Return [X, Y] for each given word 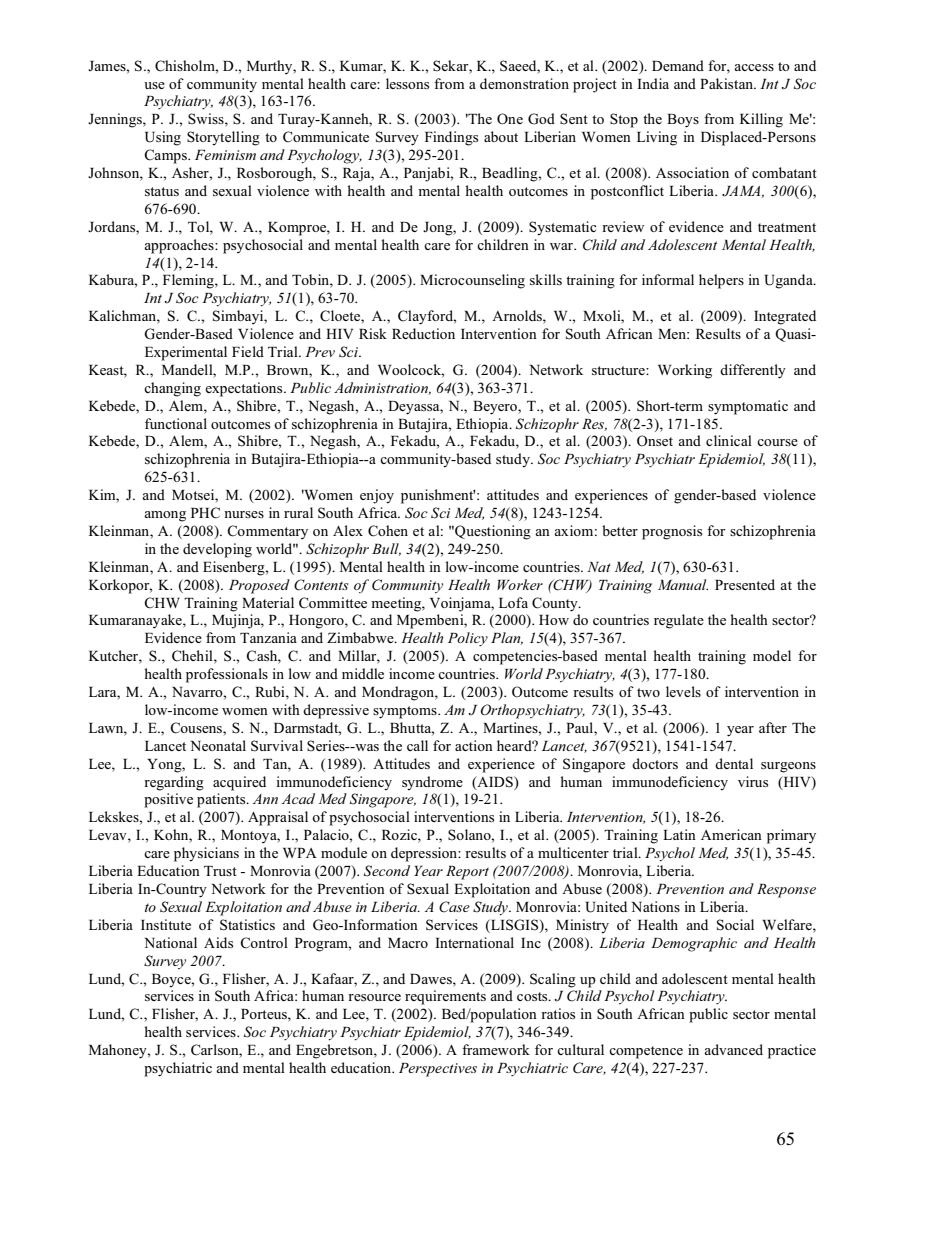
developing [217, 550]
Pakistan [727, 83]
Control [264, 943]
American [731, 834]
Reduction [423, 333]
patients [222, 800]
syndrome [432, 783]
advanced [733, 1049]
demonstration [524, 83]
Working [685, 371]
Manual [683, 584]
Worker [520, 584]
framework [496, 1049]
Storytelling [223, 138]
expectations [245, 389]
